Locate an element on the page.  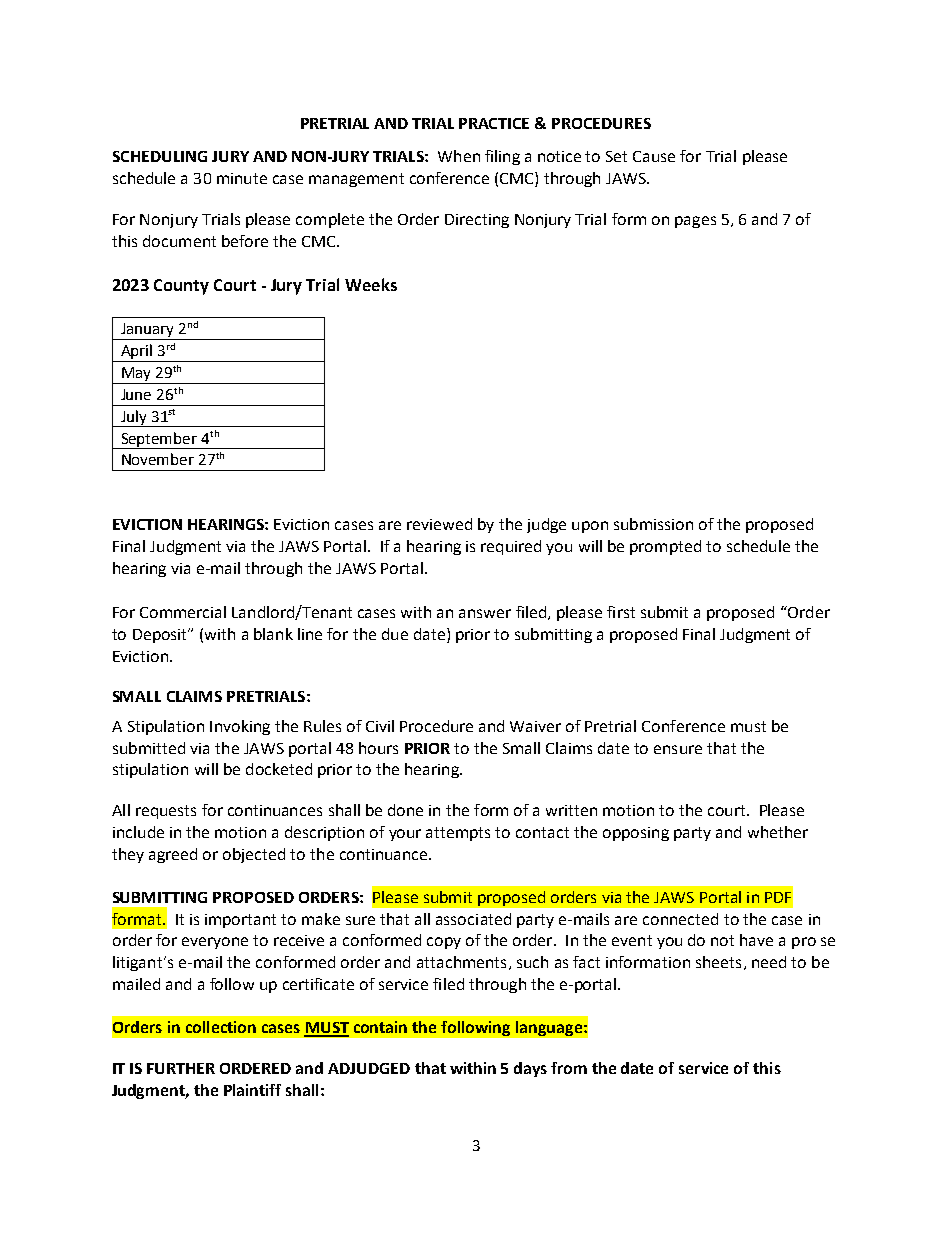
submission is located at coordinates (653, 524).
